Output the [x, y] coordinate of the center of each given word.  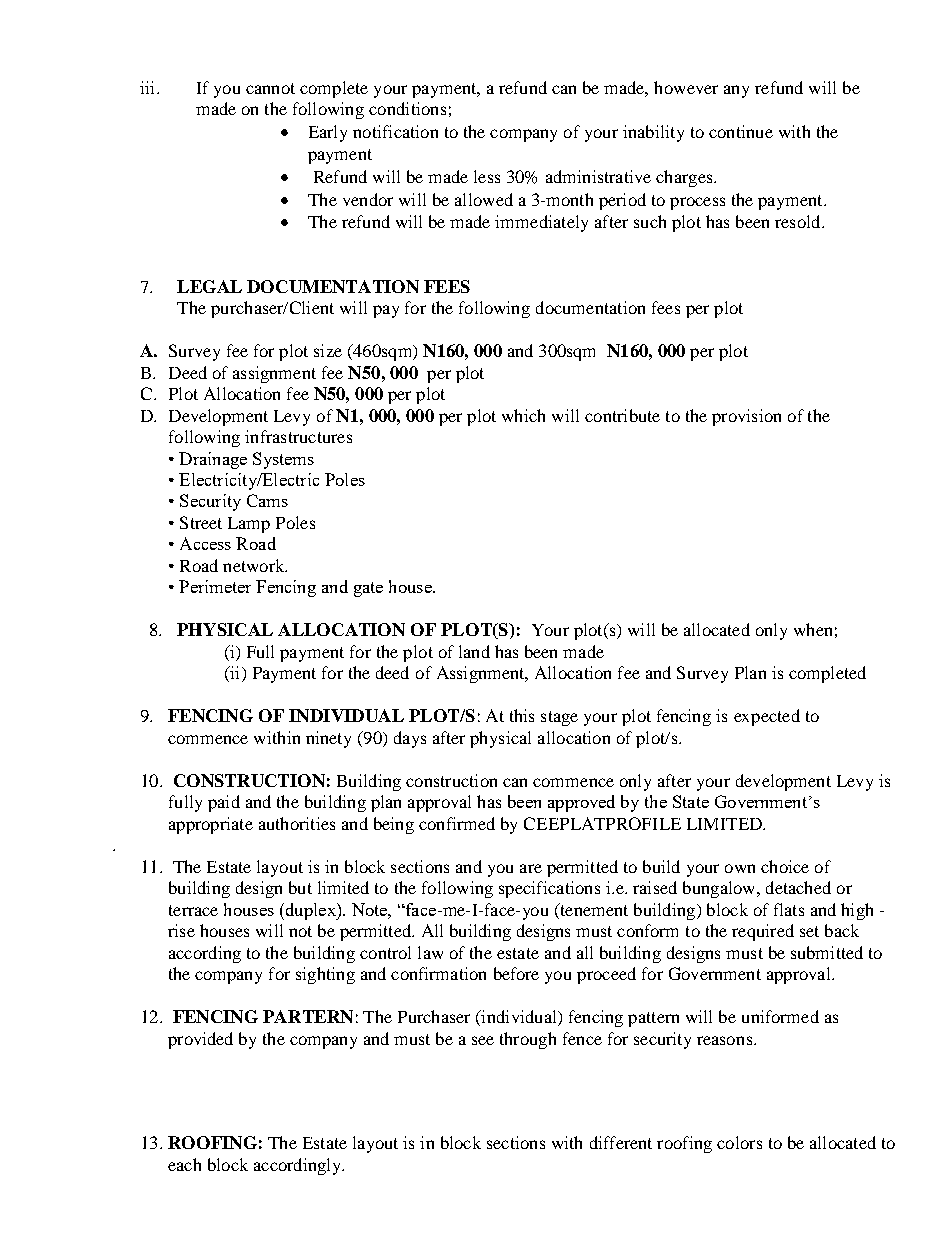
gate [368, 589]
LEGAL [209, 286]
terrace [193, 910]
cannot [270, 88]
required [763, 932]
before [516, 973]
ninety [328, 739]
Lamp [249, 525]
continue [741, 131]
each [184, 1164]
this [522, 715]
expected [767, 717]
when [813, 629]
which [523, 415]
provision [746, 417]
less [487, 176]
